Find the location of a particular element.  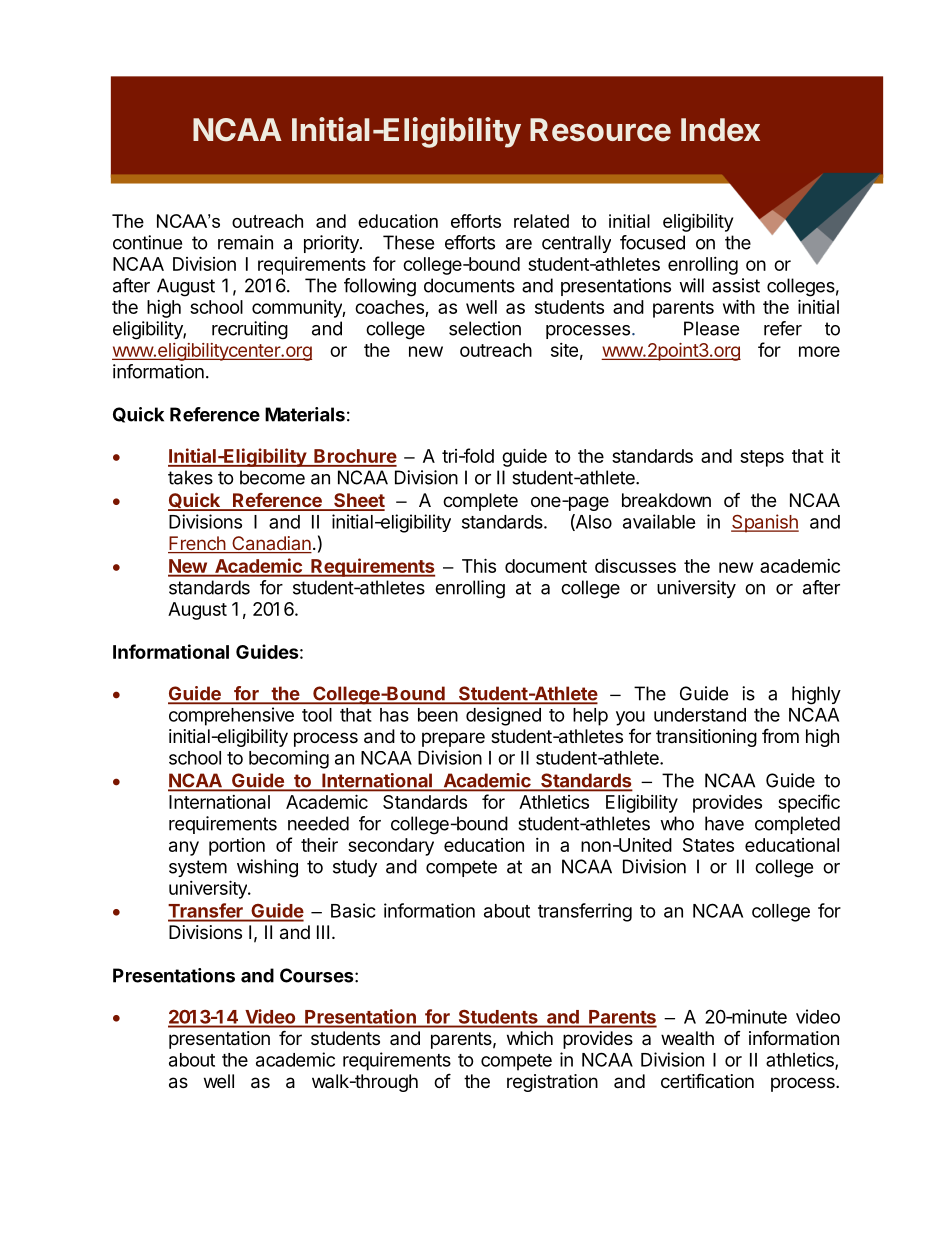

which is located at coordinates (530, 1038).
